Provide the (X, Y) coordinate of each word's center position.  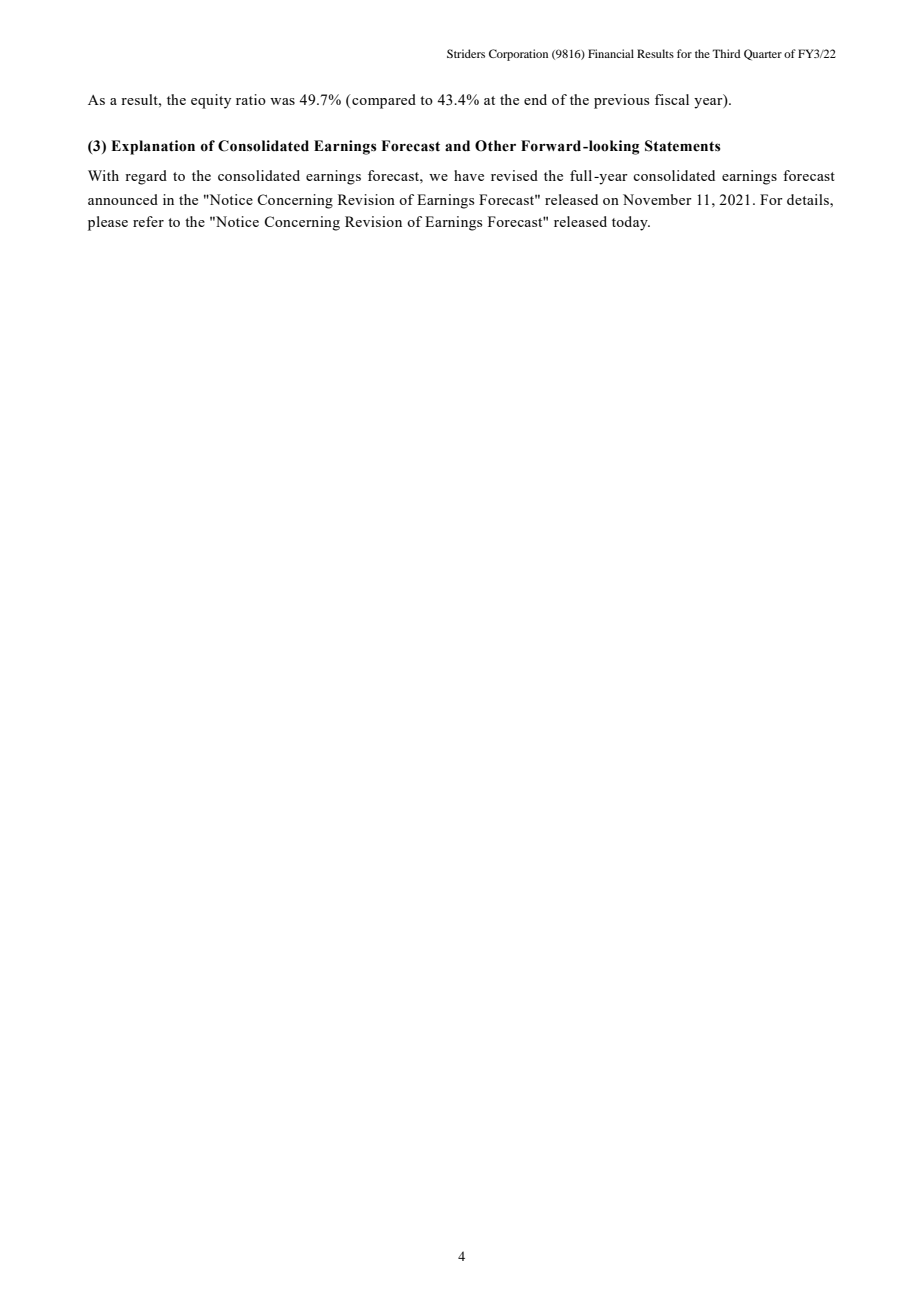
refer (148, 221)
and (457, 146)
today (631, 223)
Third (726, 53)
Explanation (153, 147)
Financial (611, 53)
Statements (683, 146)
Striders (466, 53)
